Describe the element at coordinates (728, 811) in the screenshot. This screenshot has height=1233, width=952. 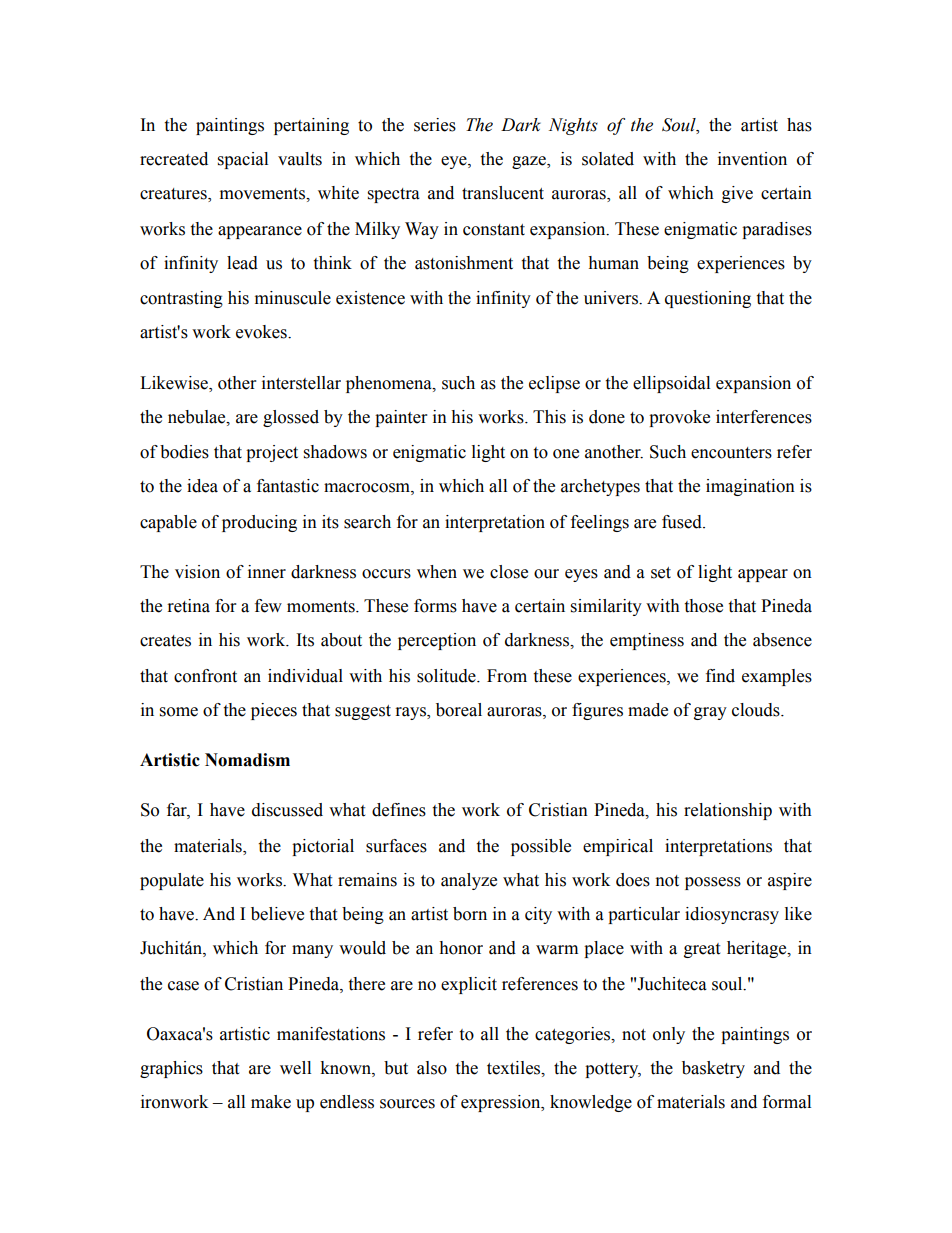
I see `relationship` at that location.
